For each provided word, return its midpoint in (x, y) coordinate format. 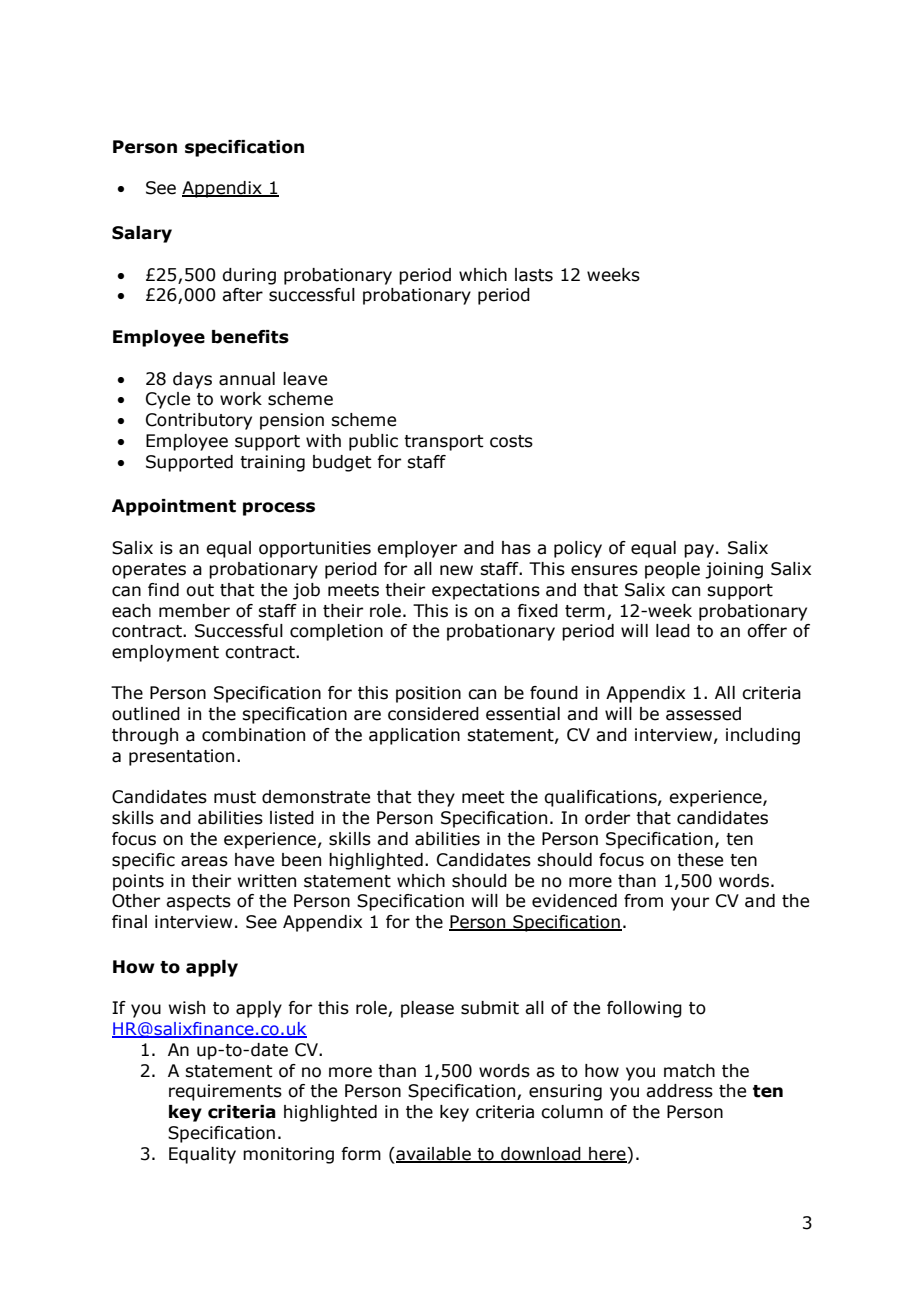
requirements (225, 1092)
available (433, 1154)
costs (511, 441)
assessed (703, 714)
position (428, 694)
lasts (534, 275)
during (249, 276)
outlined (146, 714)
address (679, 1091)
